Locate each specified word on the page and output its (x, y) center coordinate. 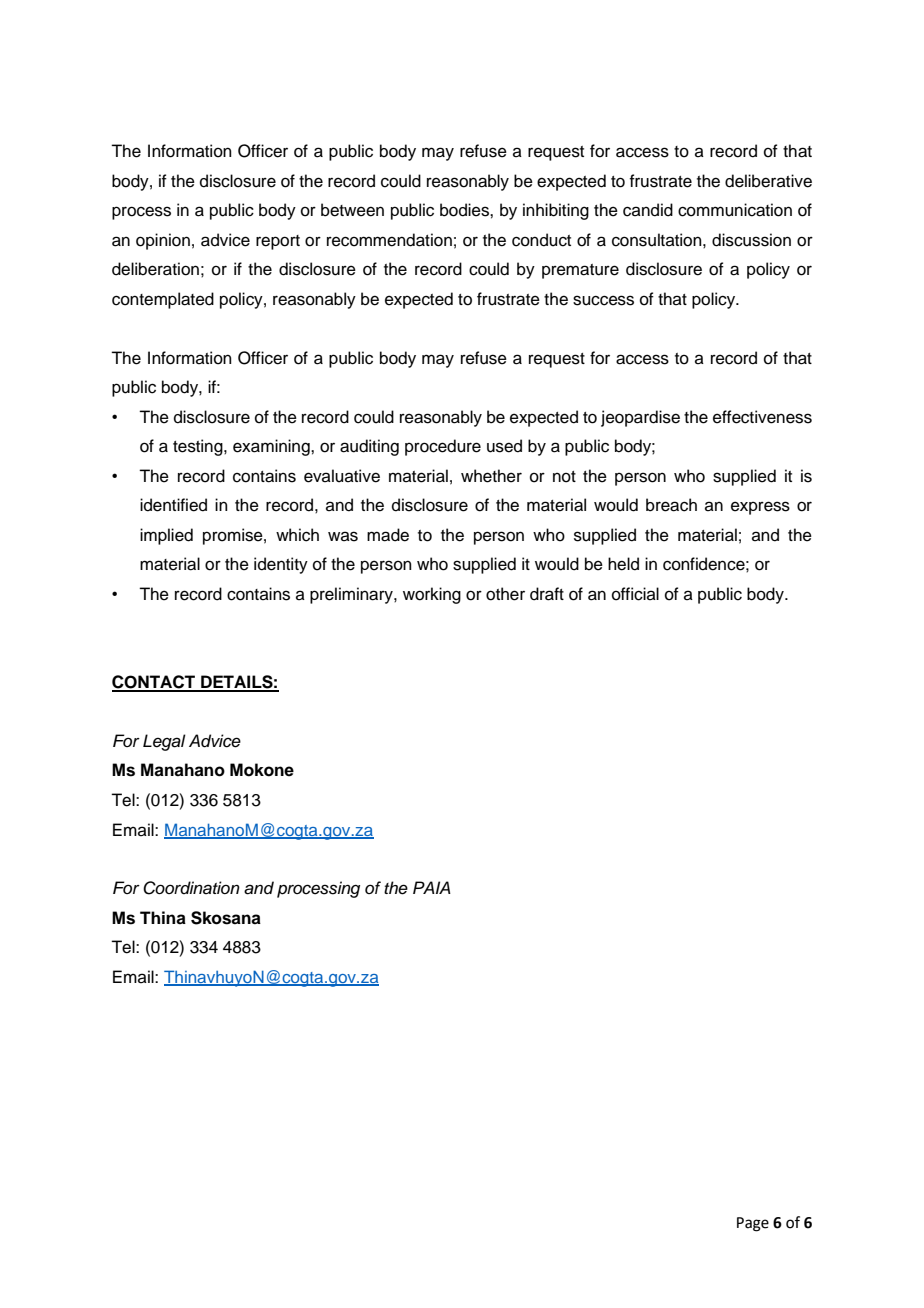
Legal (164, 742)
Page (753, 1224)
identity (281, 565)
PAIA (432, 887)
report (278, 242)
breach (671, 505)
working (432, 595)
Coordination (191, 888)
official (635, 594)
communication (735, 210)
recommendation (389, 240)
